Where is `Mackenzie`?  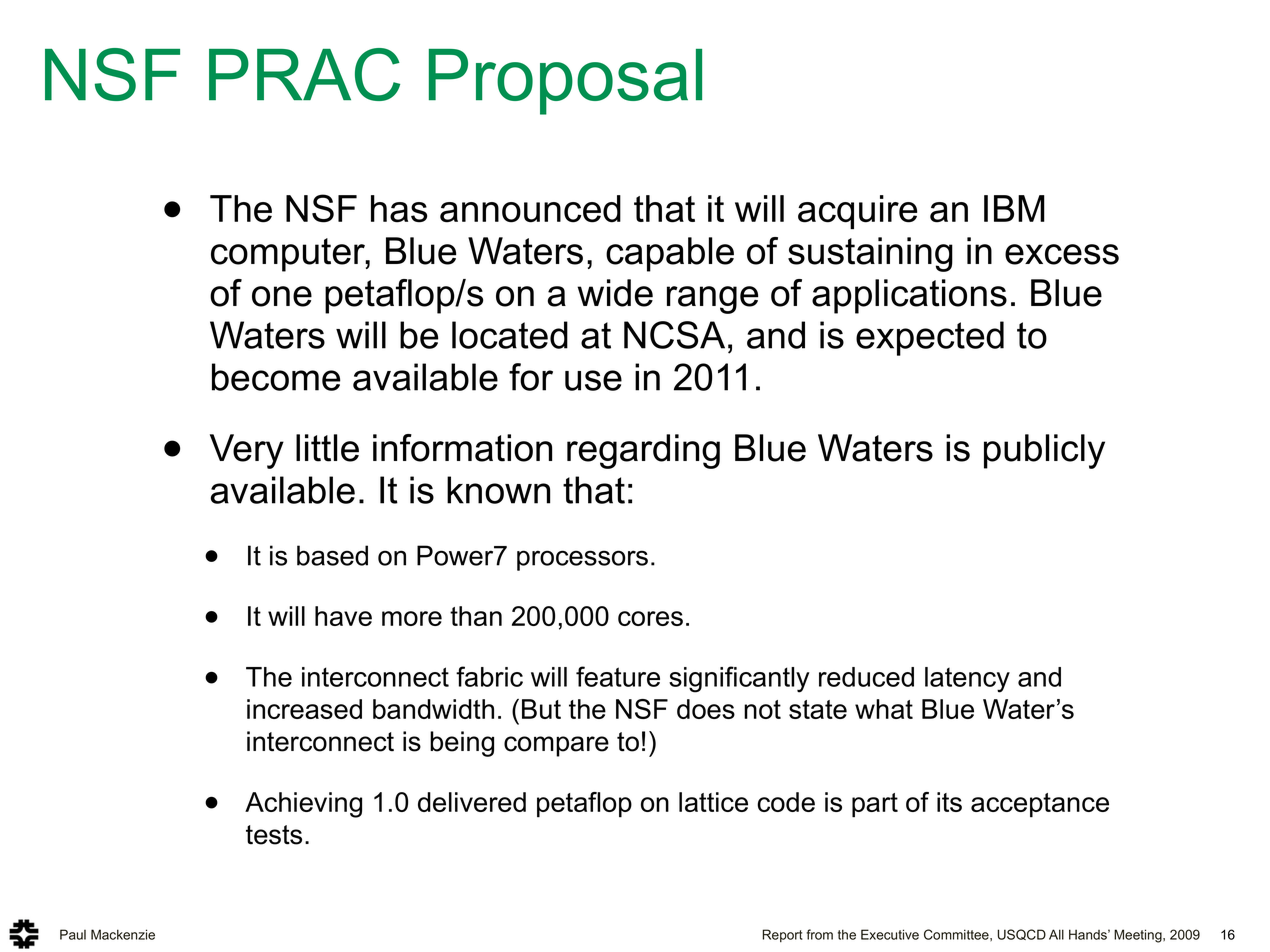 Mackenzie is located at coordinates (123, 934).
